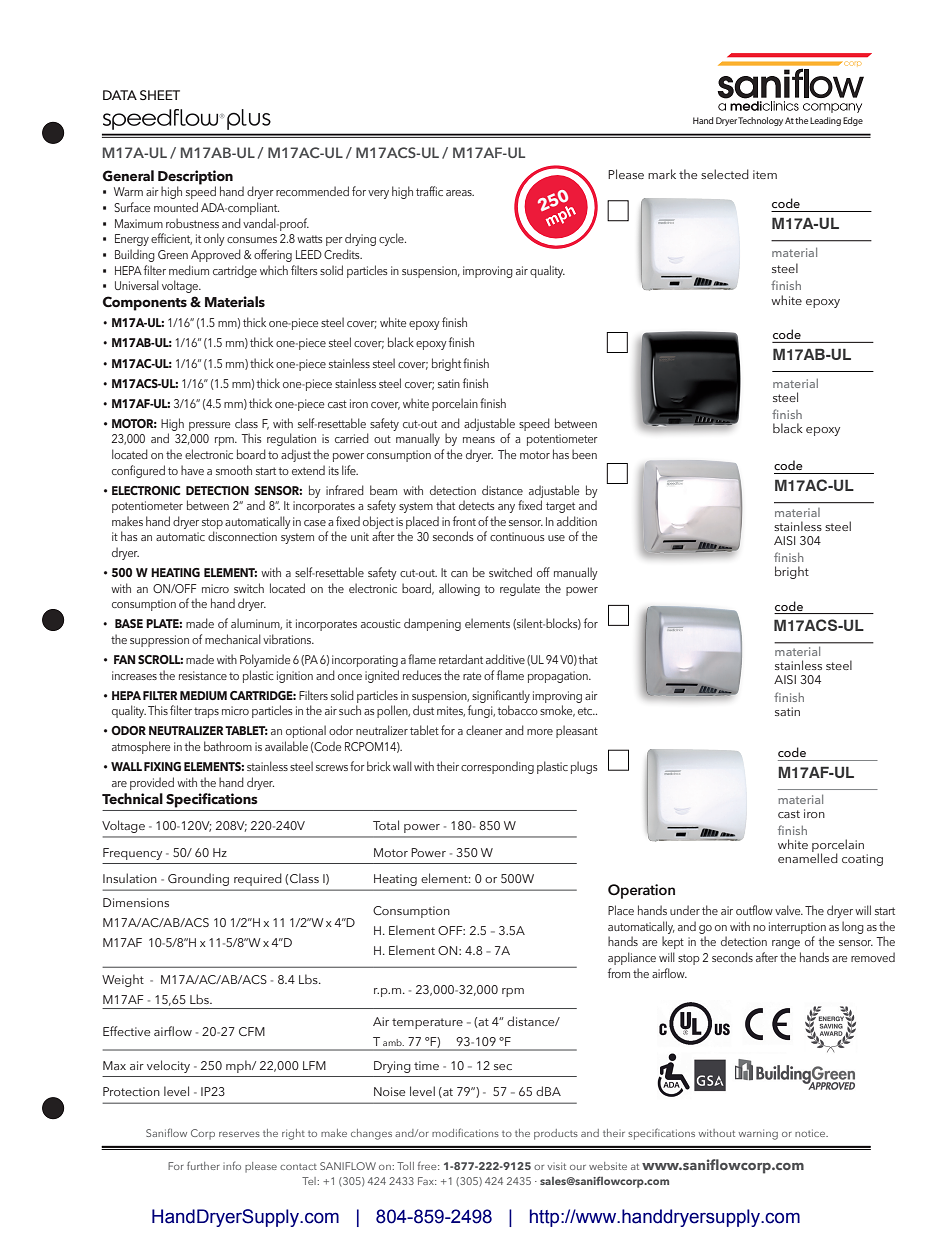 The height and width of the page is (1240, 952). I want to click on Technology, so click(760, 121).
